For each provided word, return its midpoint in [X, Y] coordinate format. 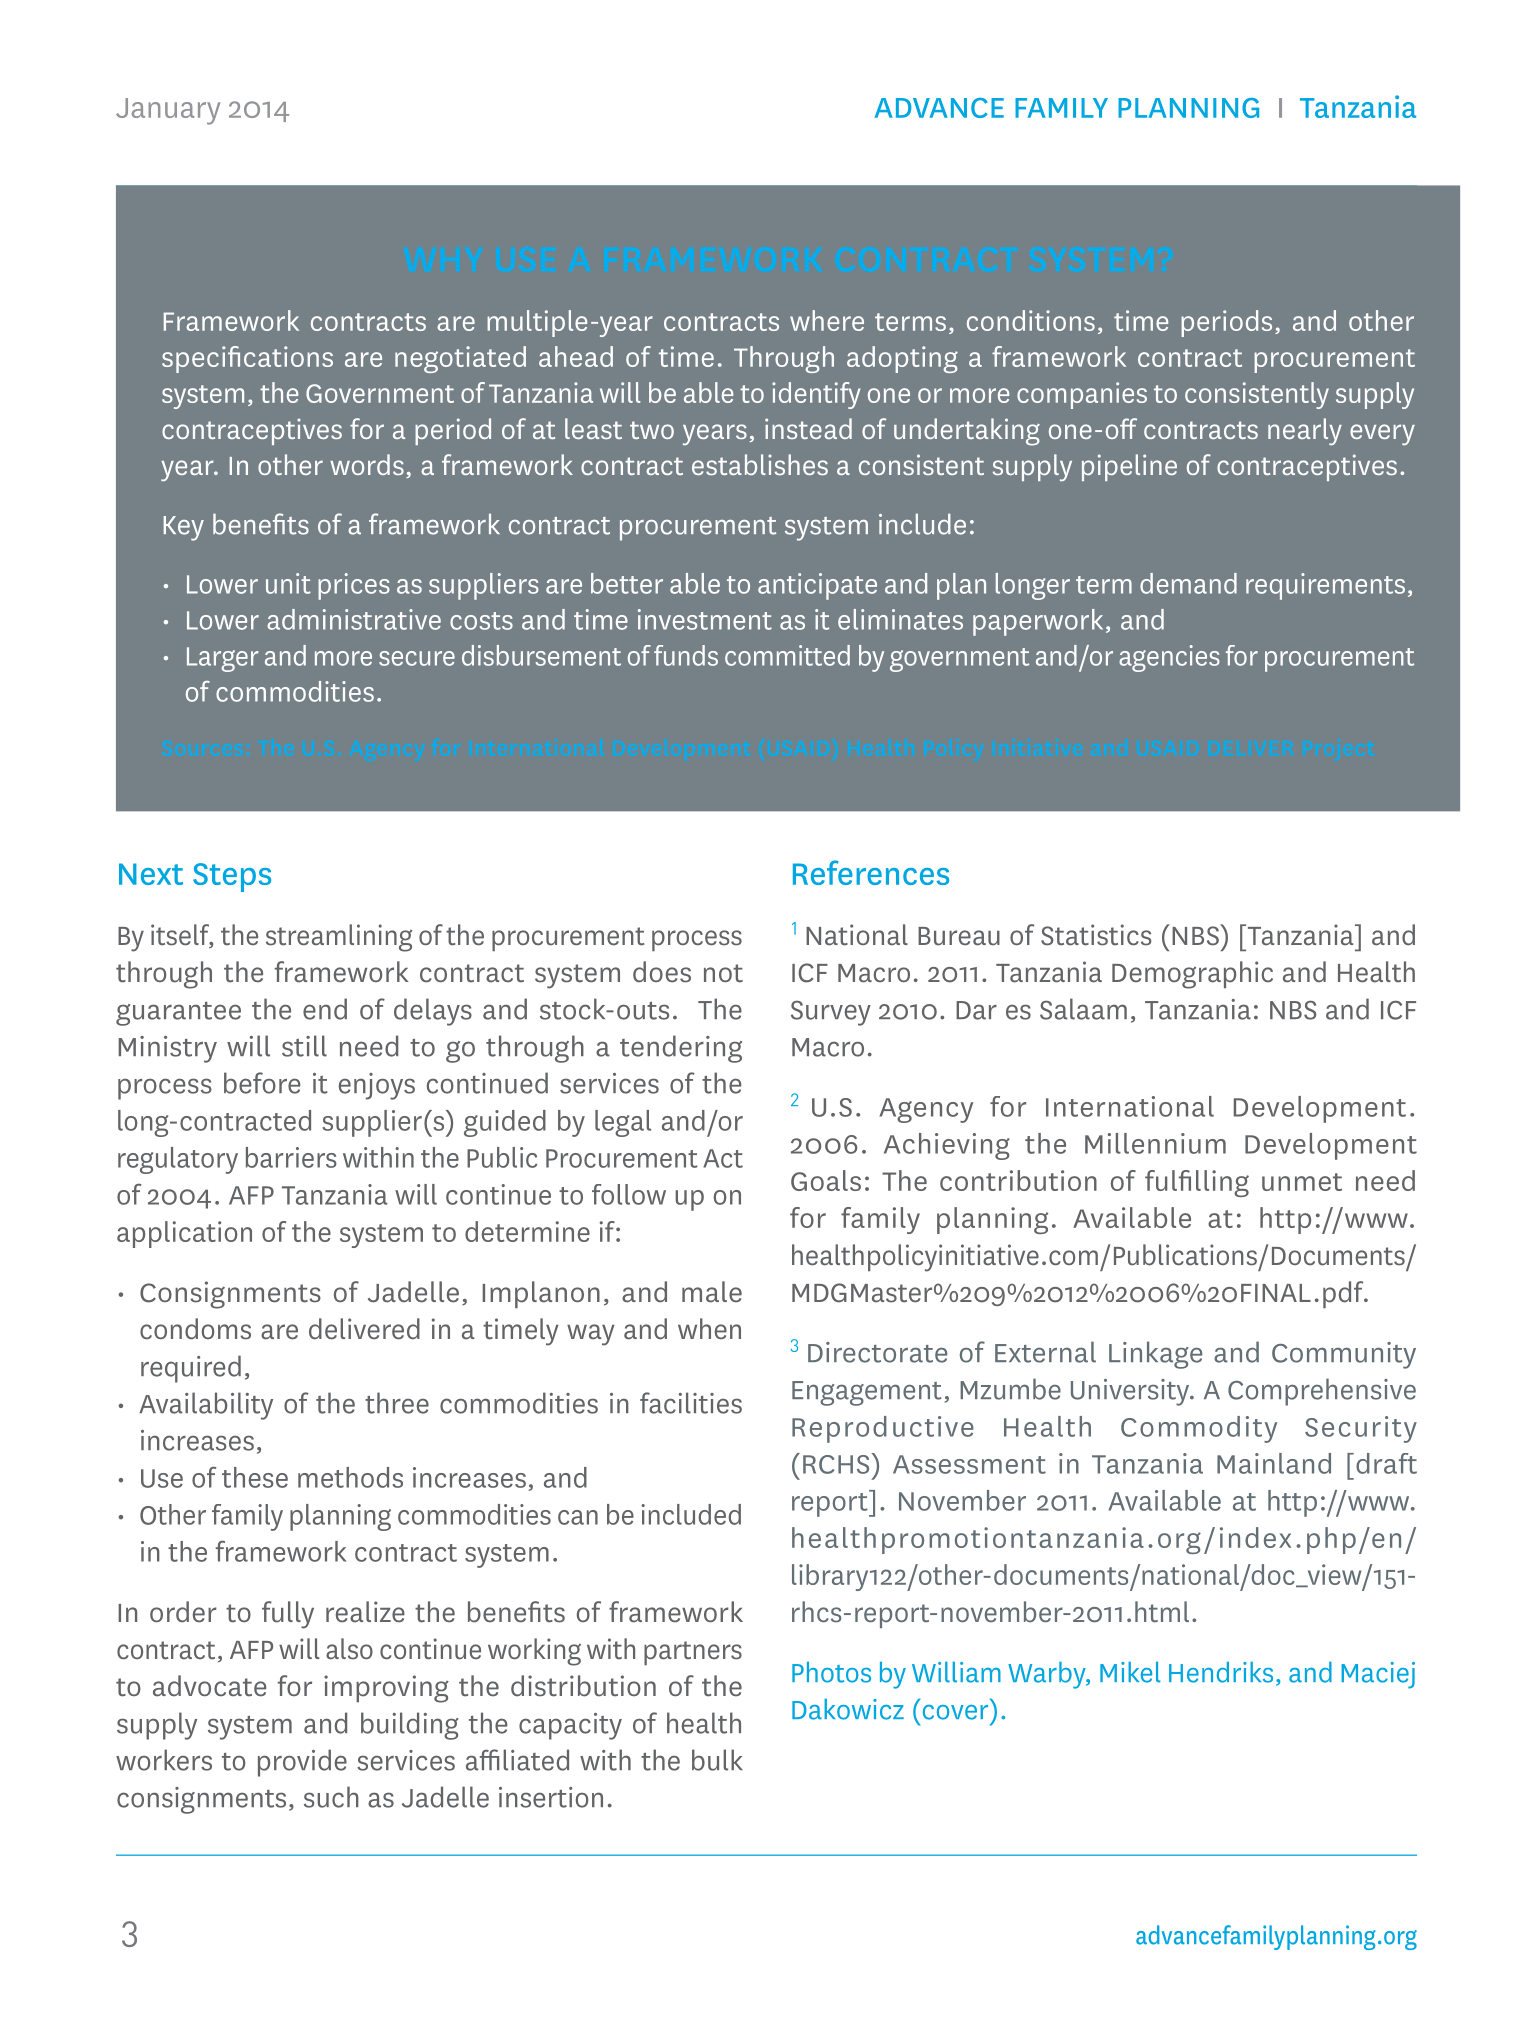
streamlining [339, 938]
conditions [1031, 320]
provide [302, 1763]
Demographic [1192, 975]
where [827, 320]
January [168, 111]
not [723, 973]
